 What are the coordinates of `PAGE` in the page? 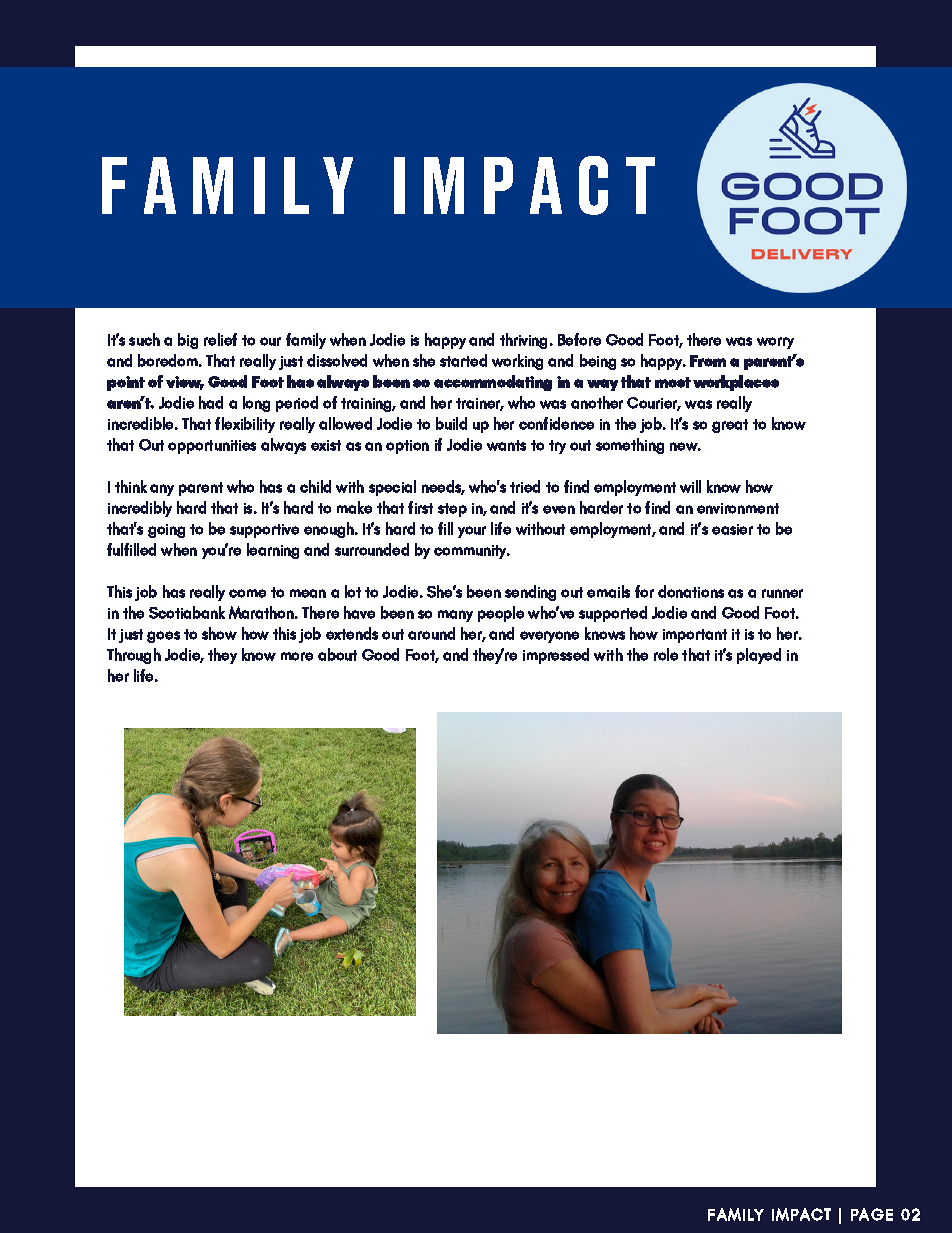 It's located at (872, 1214).
